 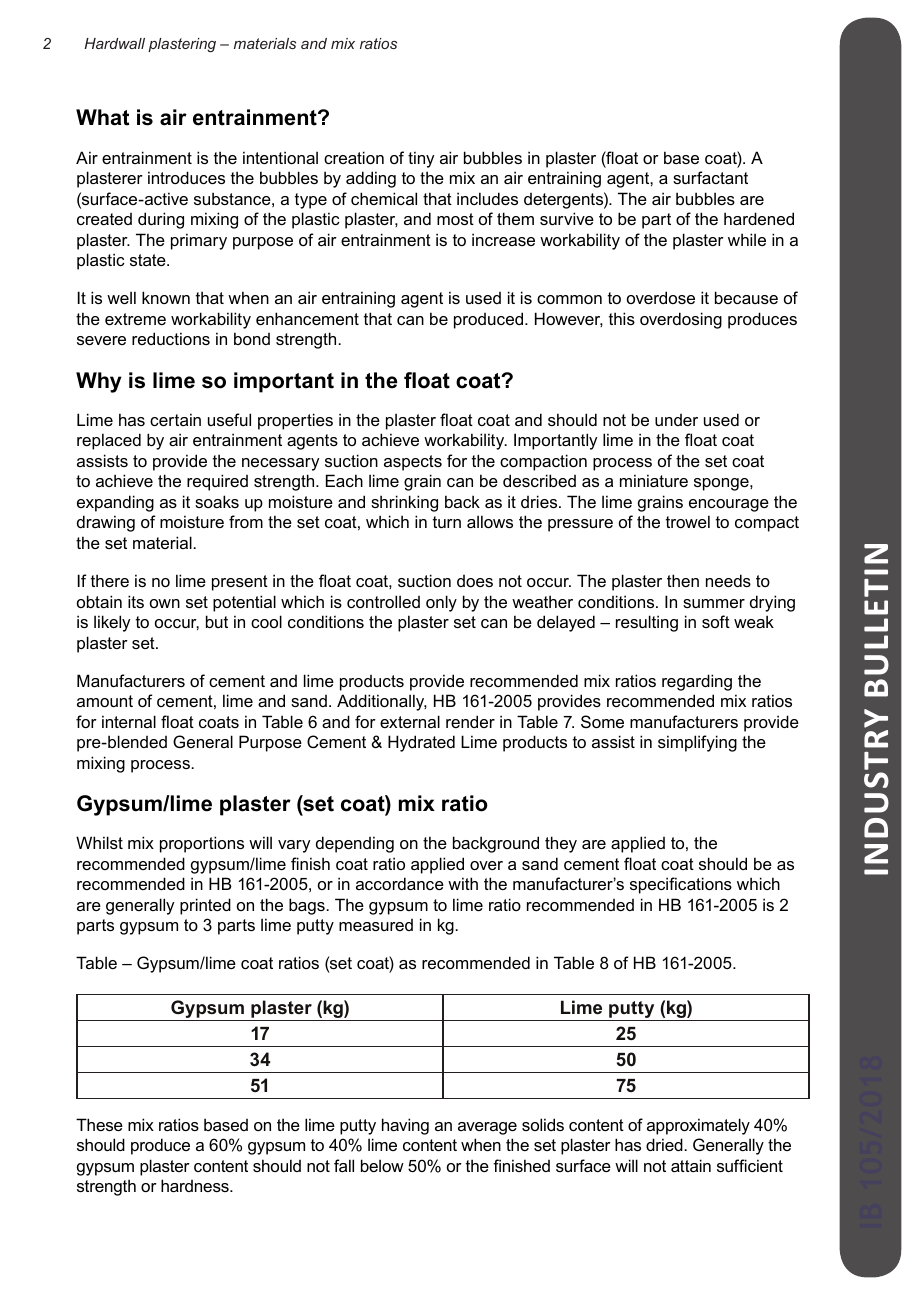 What do you see at coordinates (171, 338) in the document?
I see `reductions` at bounding box center [171, 338].
